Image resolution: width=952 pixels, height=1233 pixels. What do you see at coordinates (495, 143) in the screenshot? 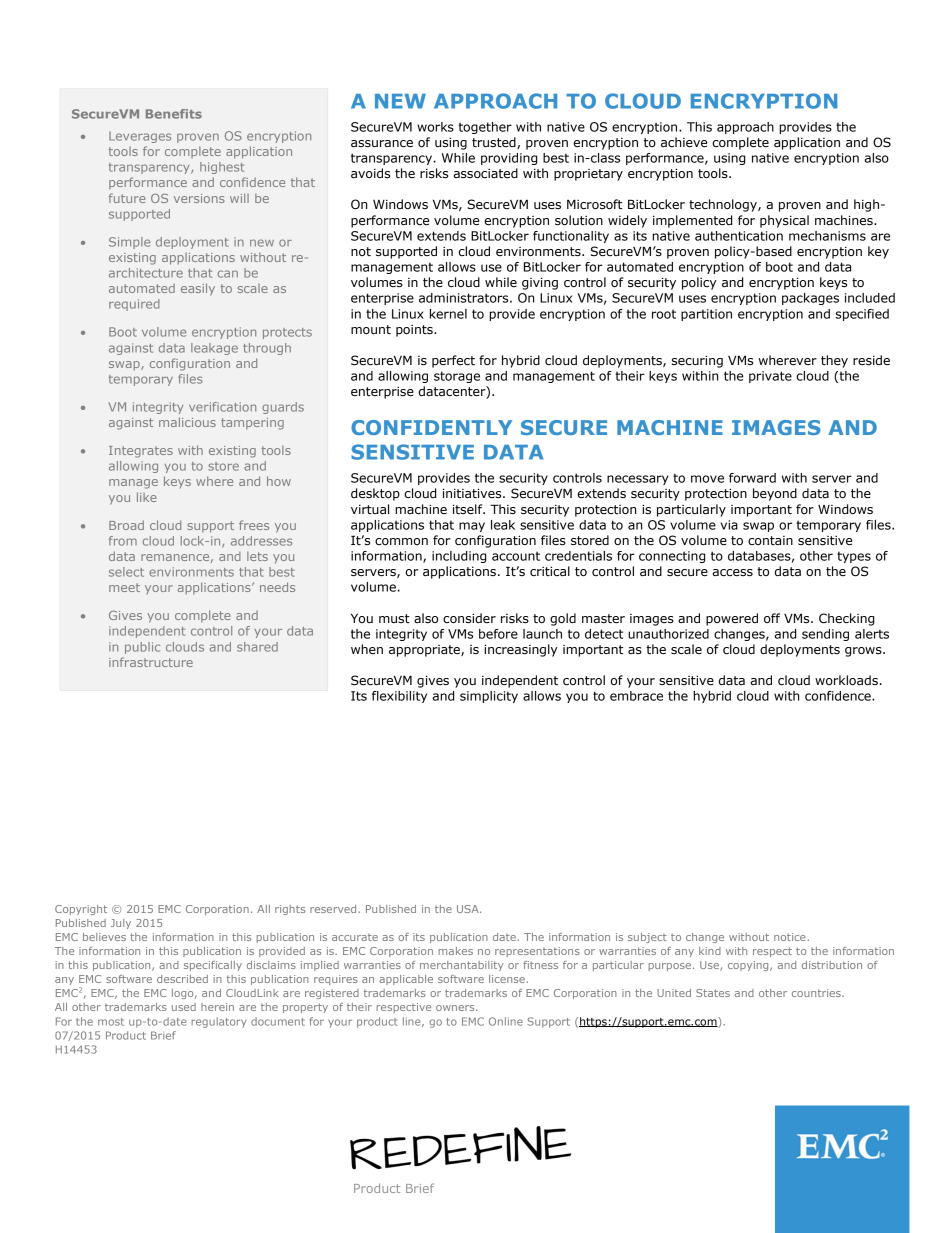
I see `trusted` at bounding box center [495, 143].
